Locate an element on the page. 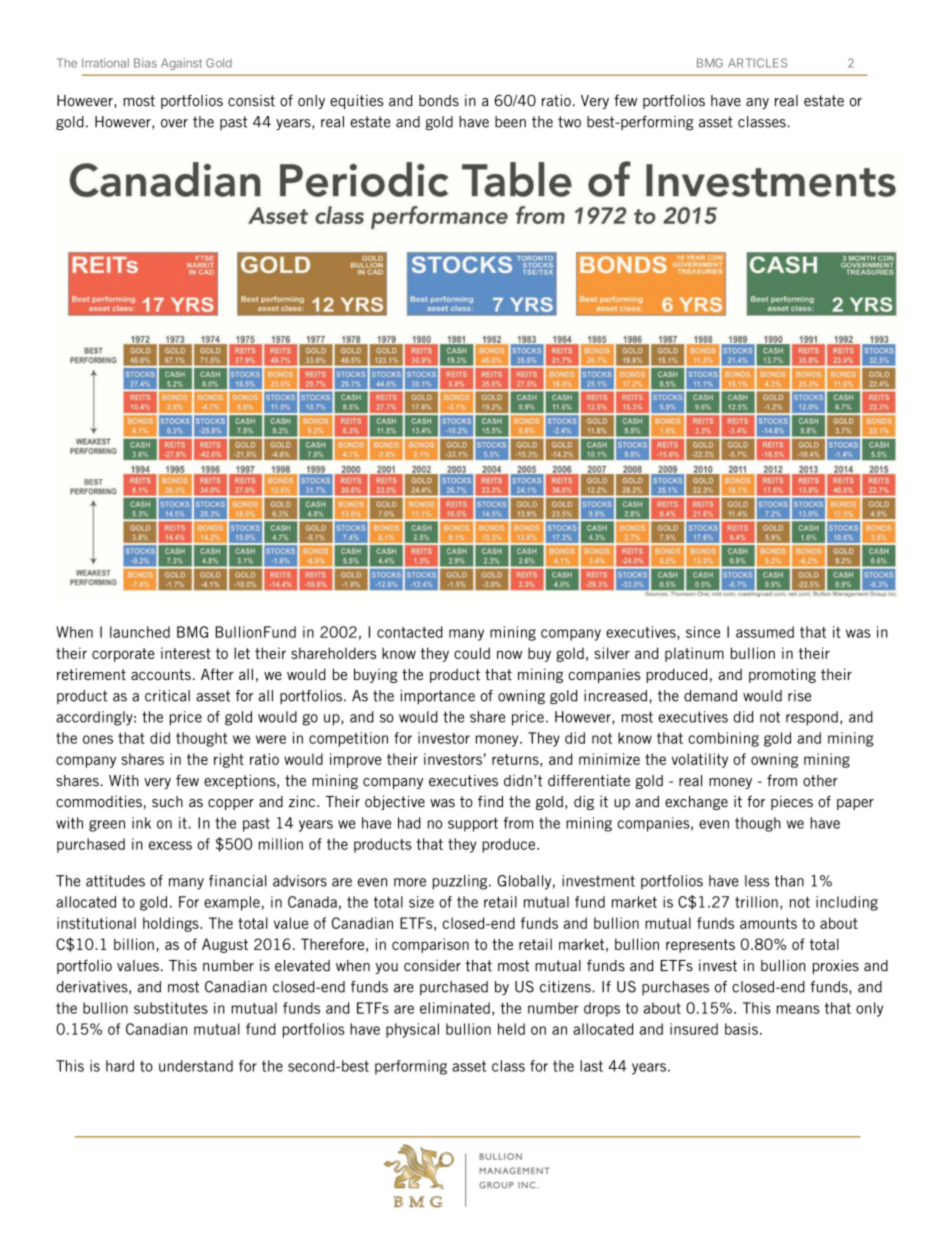 This page has height=1233, width=952. contacted is located at coordinates (410, 632).
